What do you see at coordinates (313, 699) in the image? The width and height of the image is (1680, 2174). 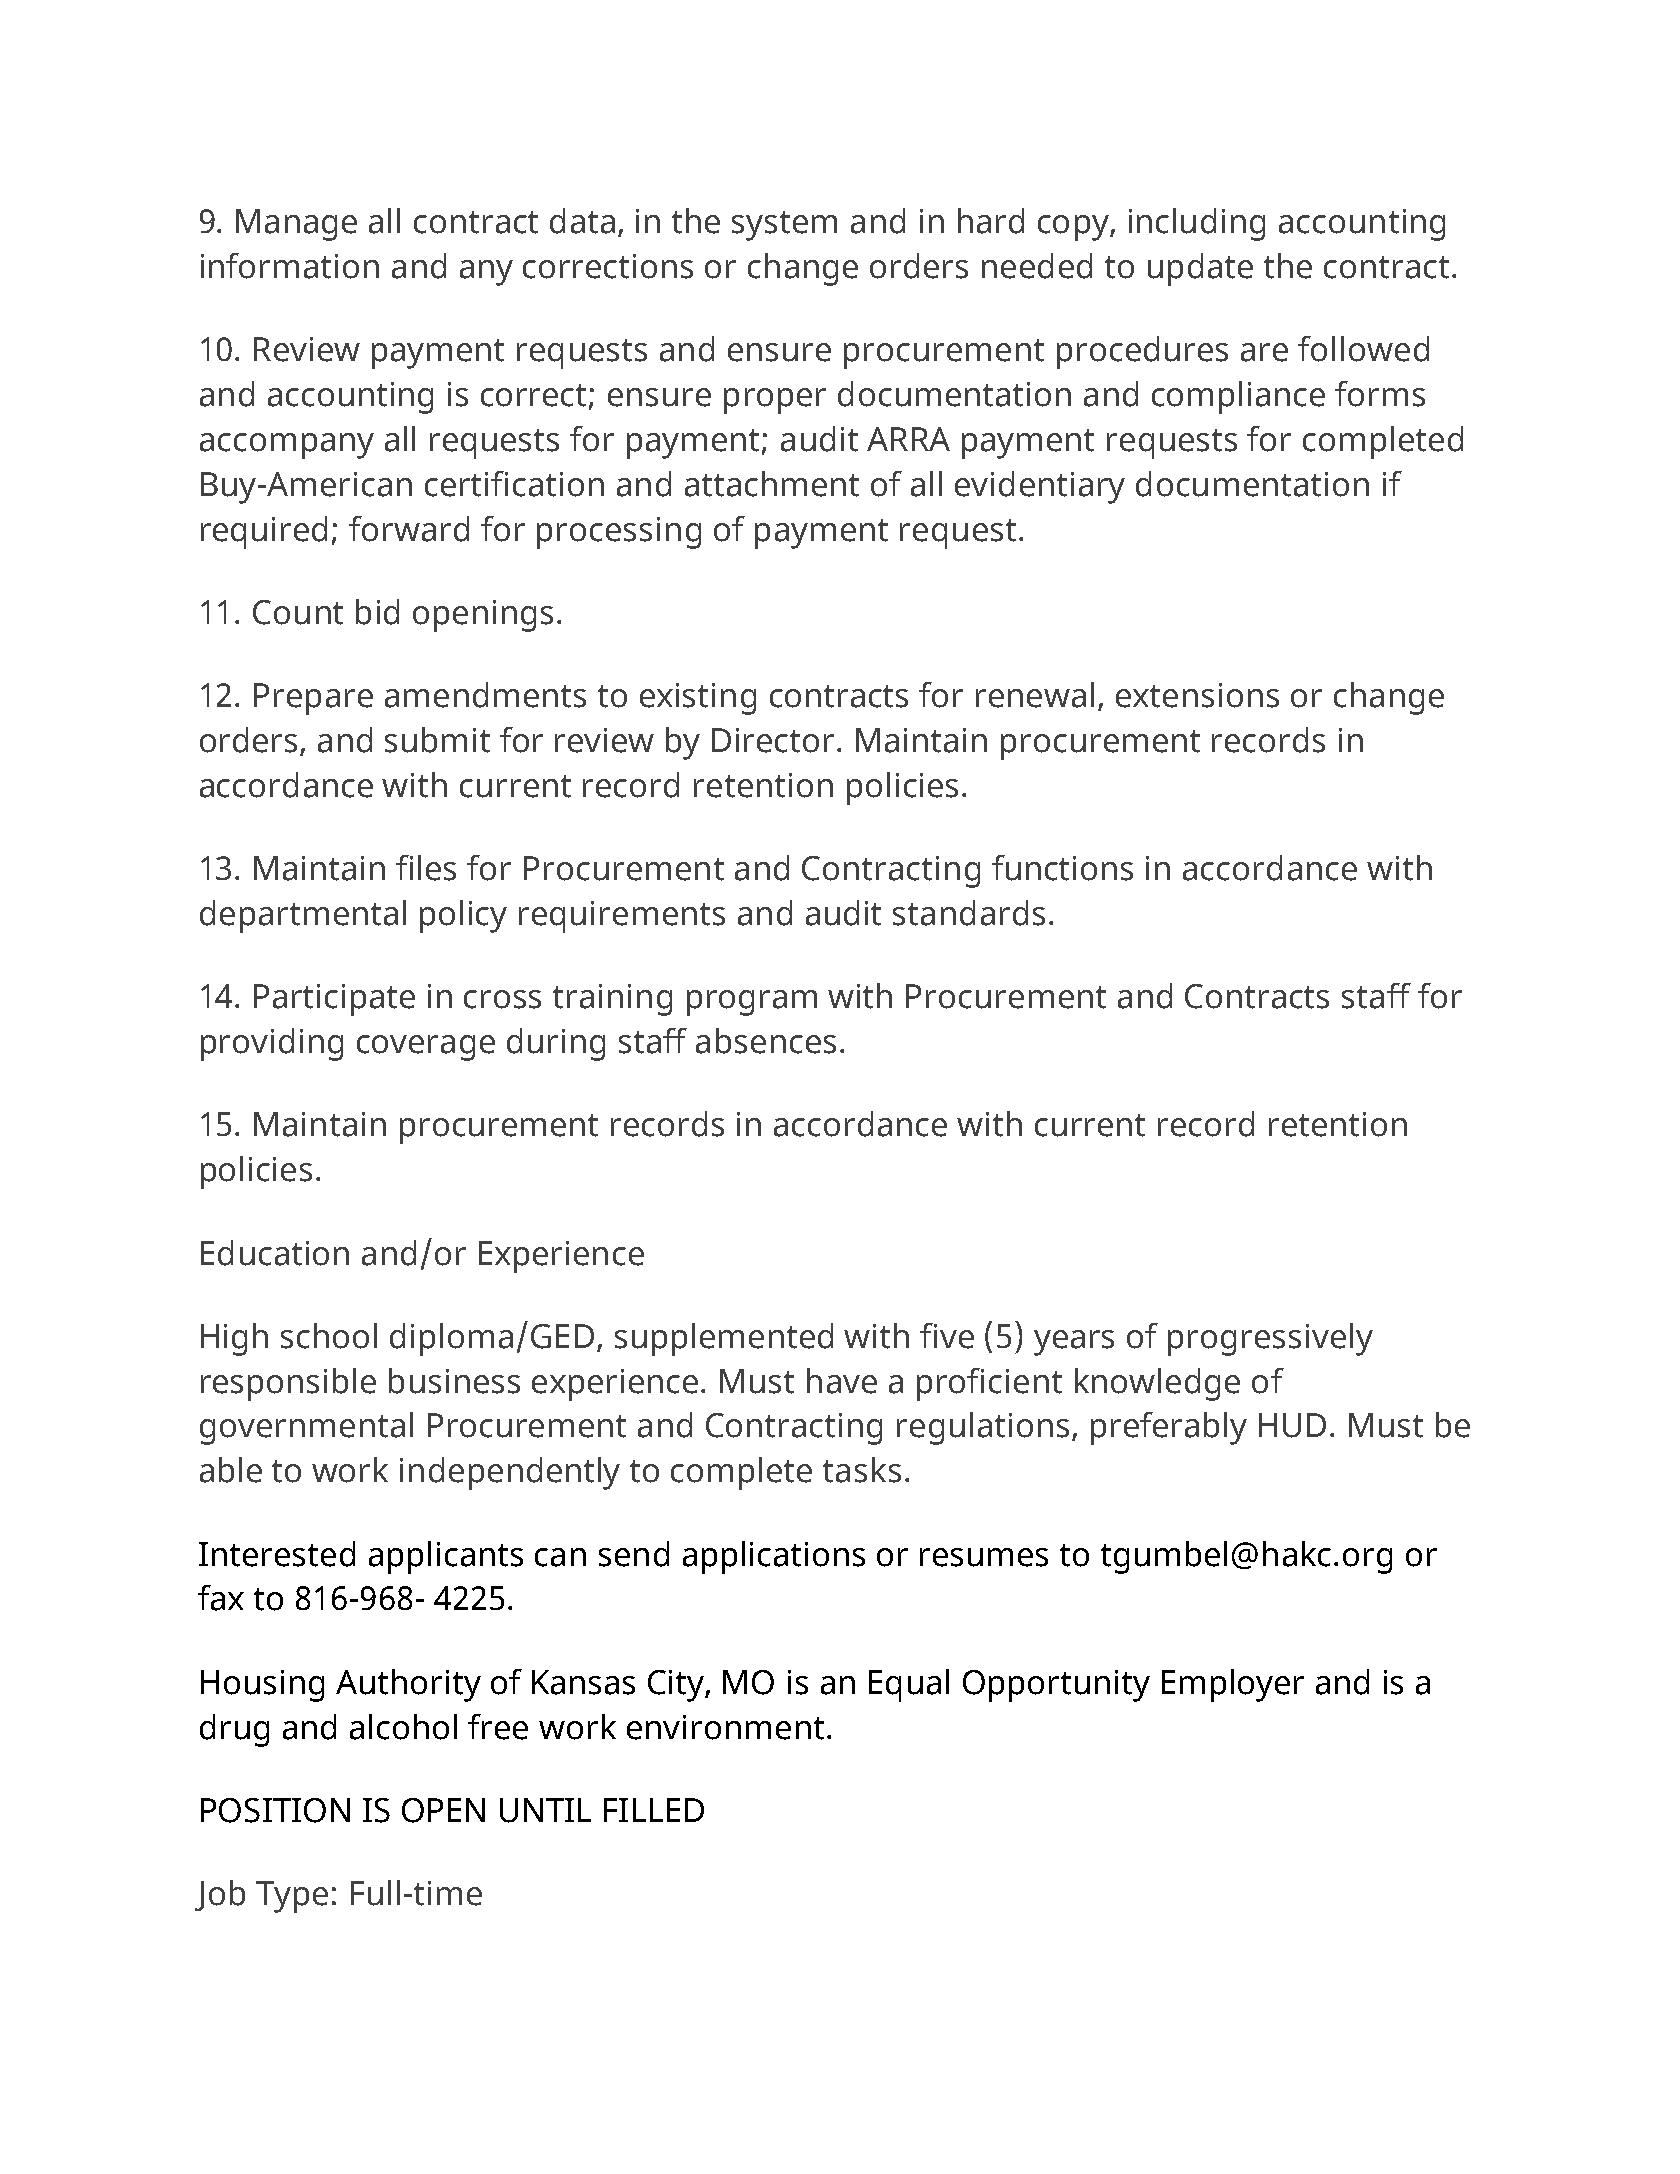 I see `Prepare` at bounding box center [313, 699].
